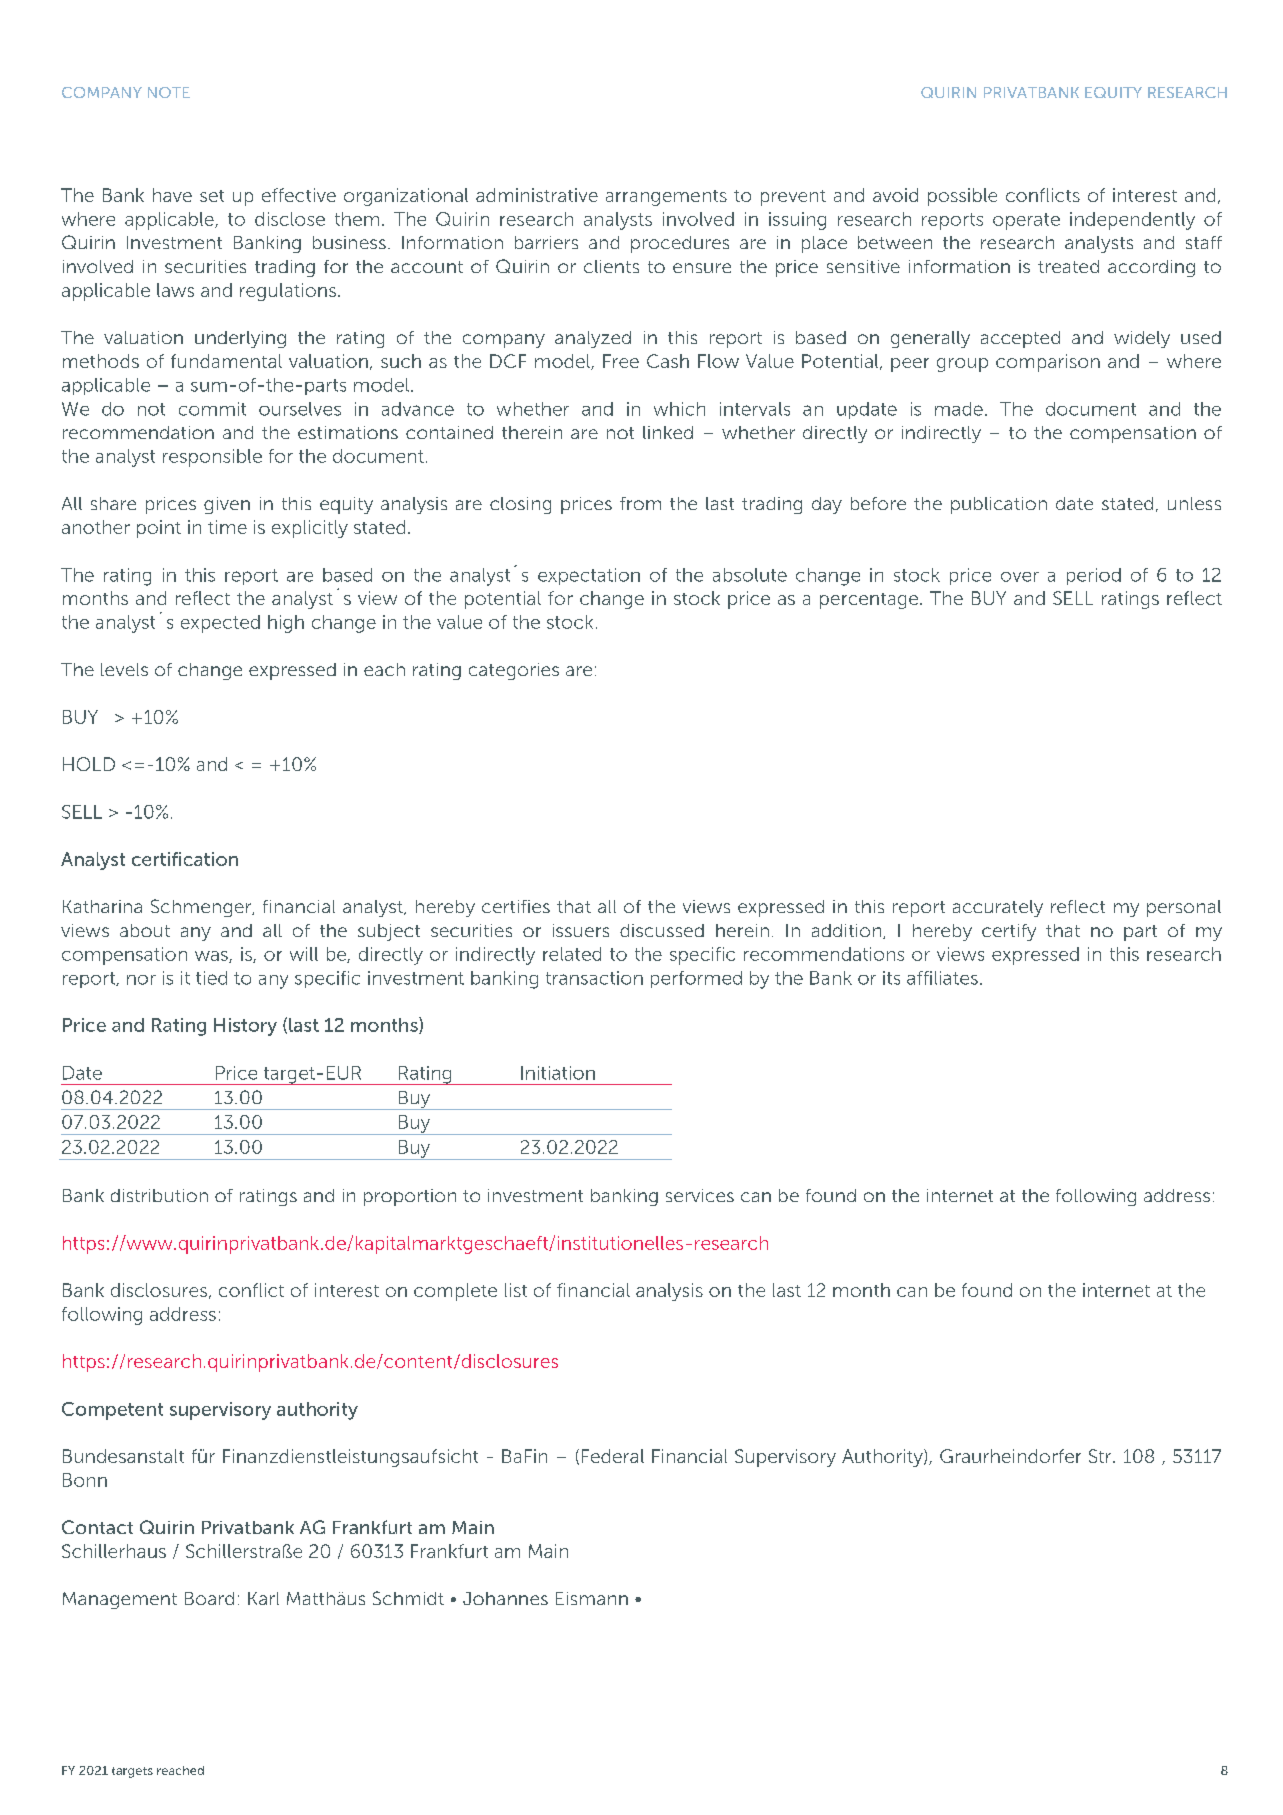 This document has width=1283, height=1815. What do you see at coordinates (666, 198) in the document?
I see `arrangements` at bounding box center [666, 198].
